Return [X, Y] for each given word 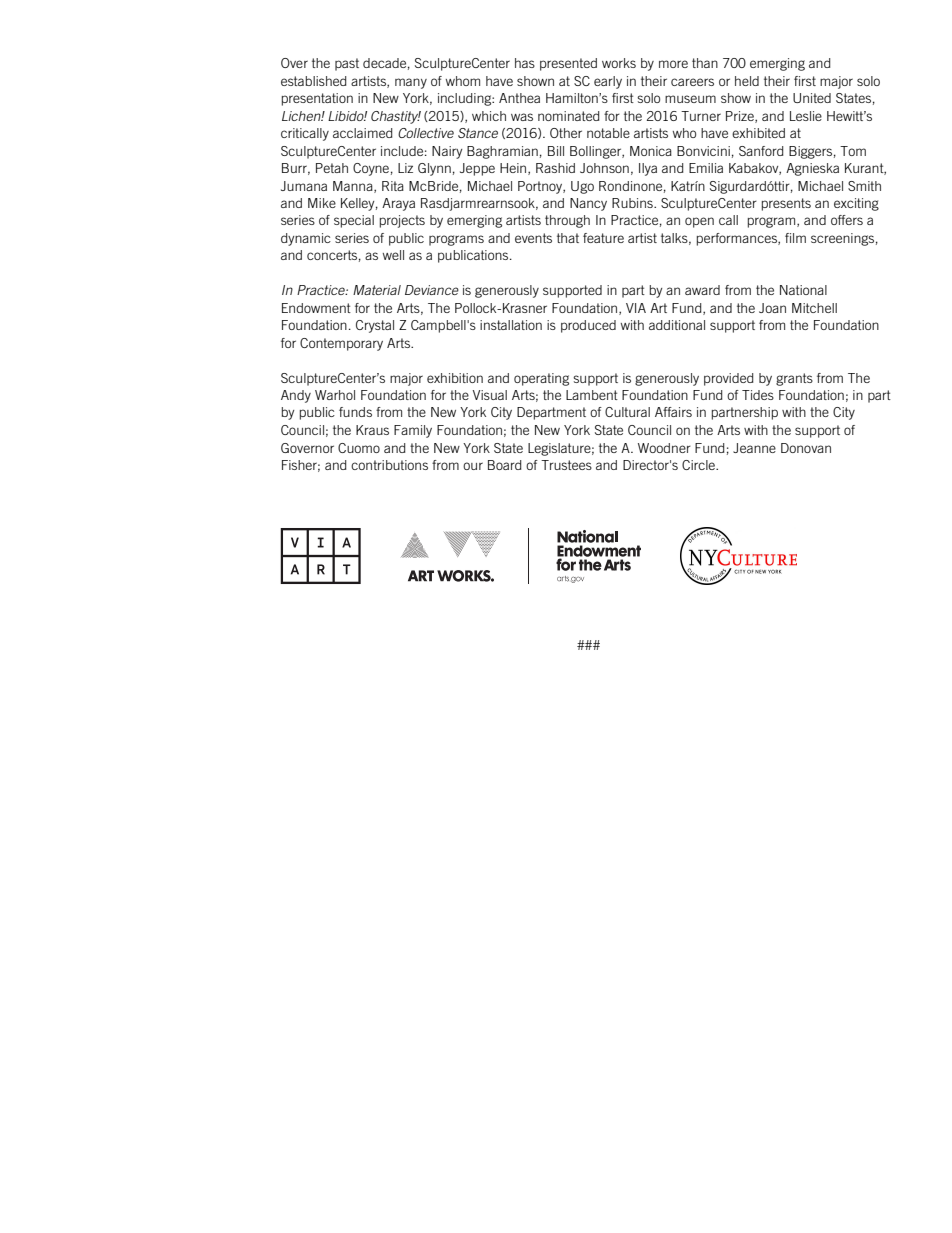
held [747, 81]
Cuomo [359, 448]
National [803, 290]
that [568, 238]
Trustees [566, 465]
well [393, 255]
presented [568, 64]
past [347, 64]
